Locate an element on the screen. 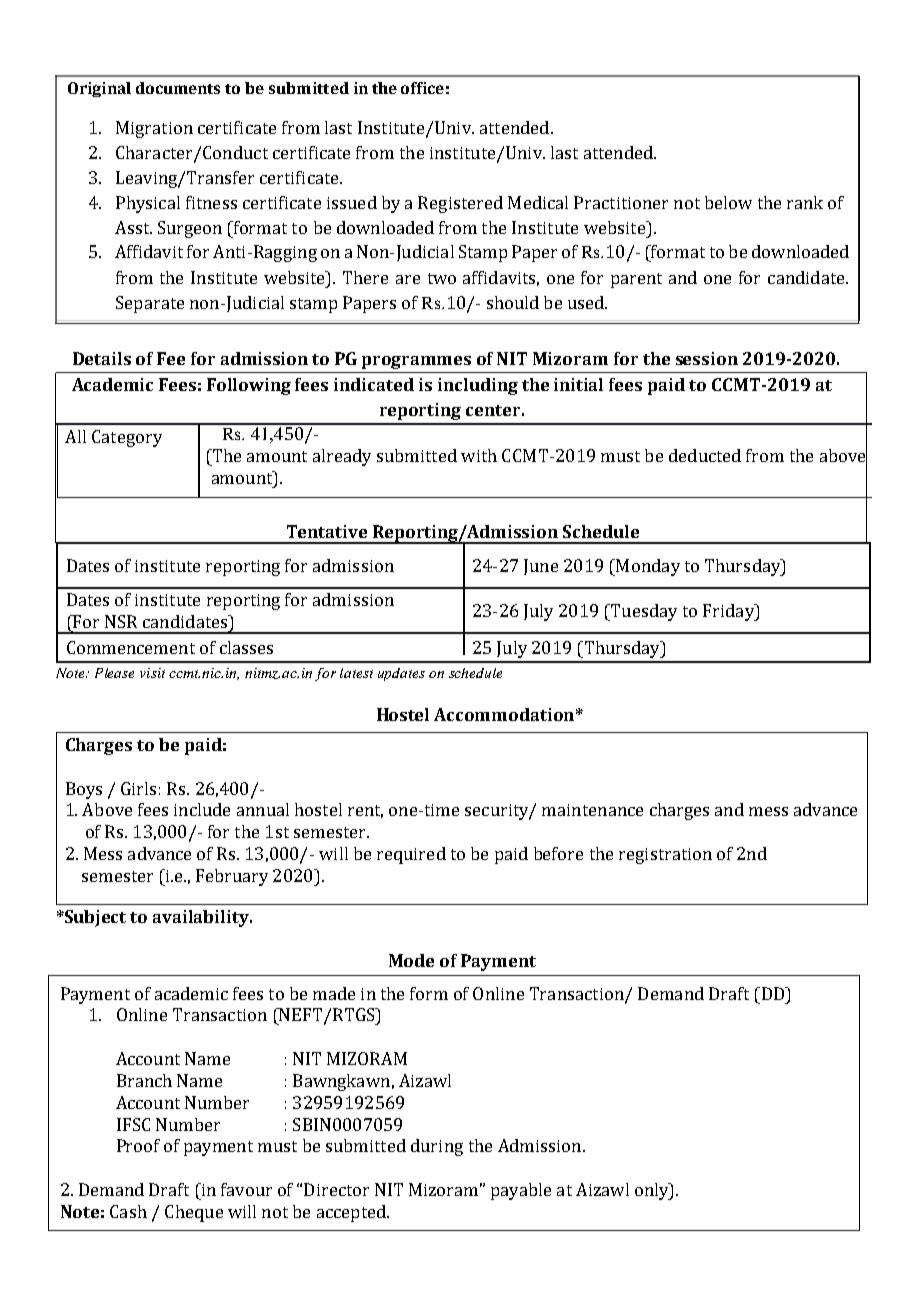 The height and width of the screenshot is (1308, 924). including is located at coordinates (478, 386).
